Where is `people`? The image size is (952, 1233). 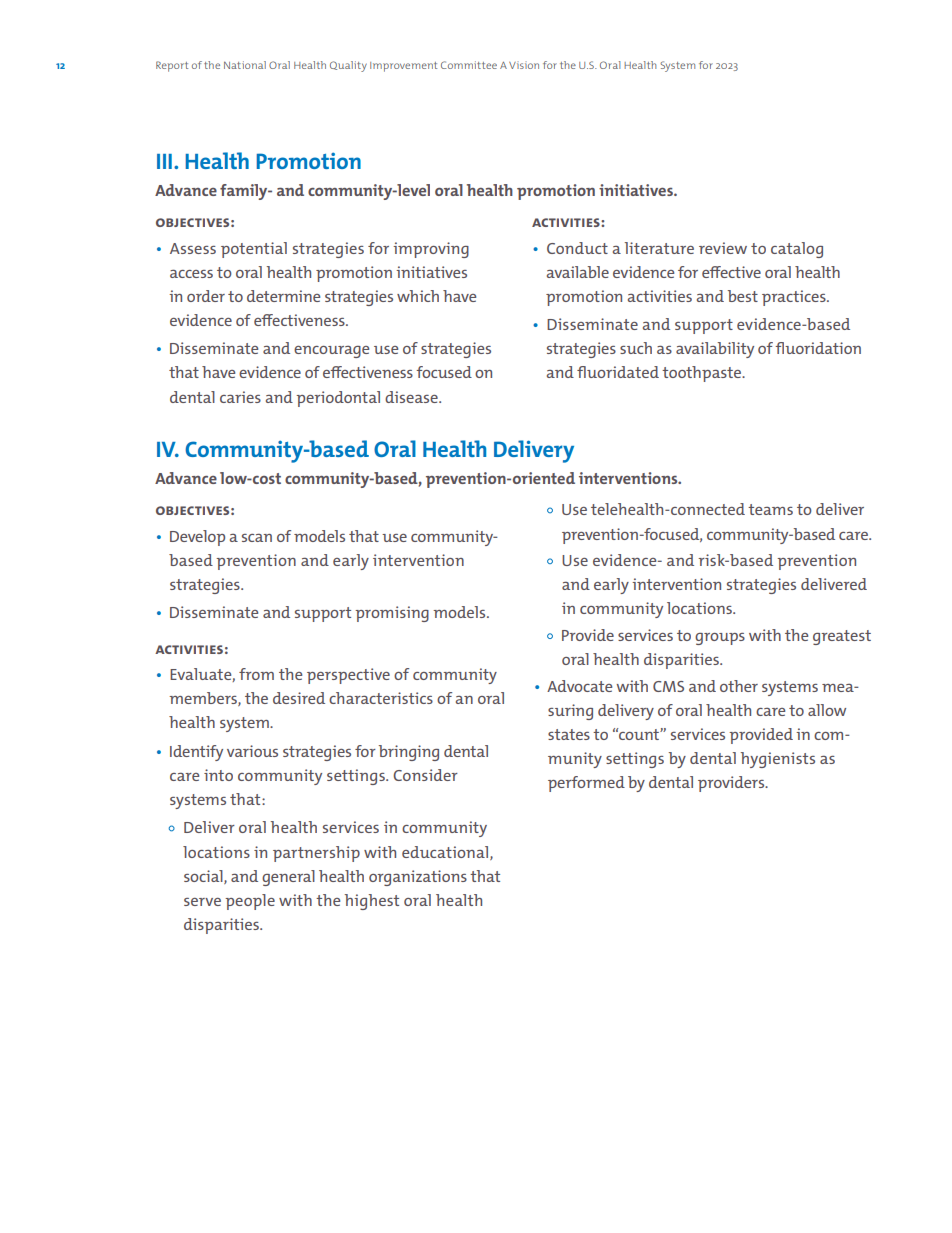 people is located at coordinates (250, 902).
